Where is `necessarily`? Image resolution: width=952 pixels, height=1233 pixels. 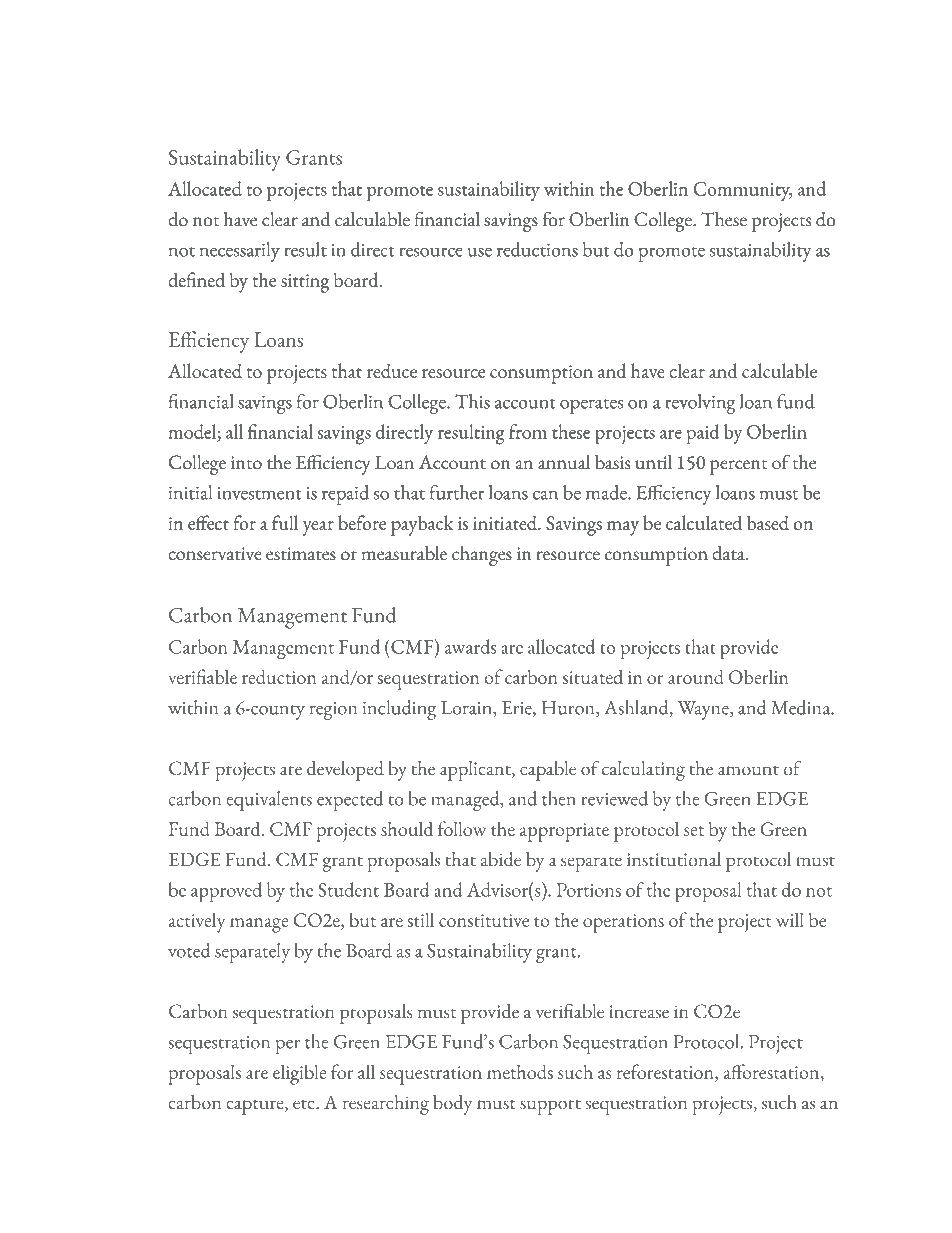
necessarily is located at coordinates (240, 252).
